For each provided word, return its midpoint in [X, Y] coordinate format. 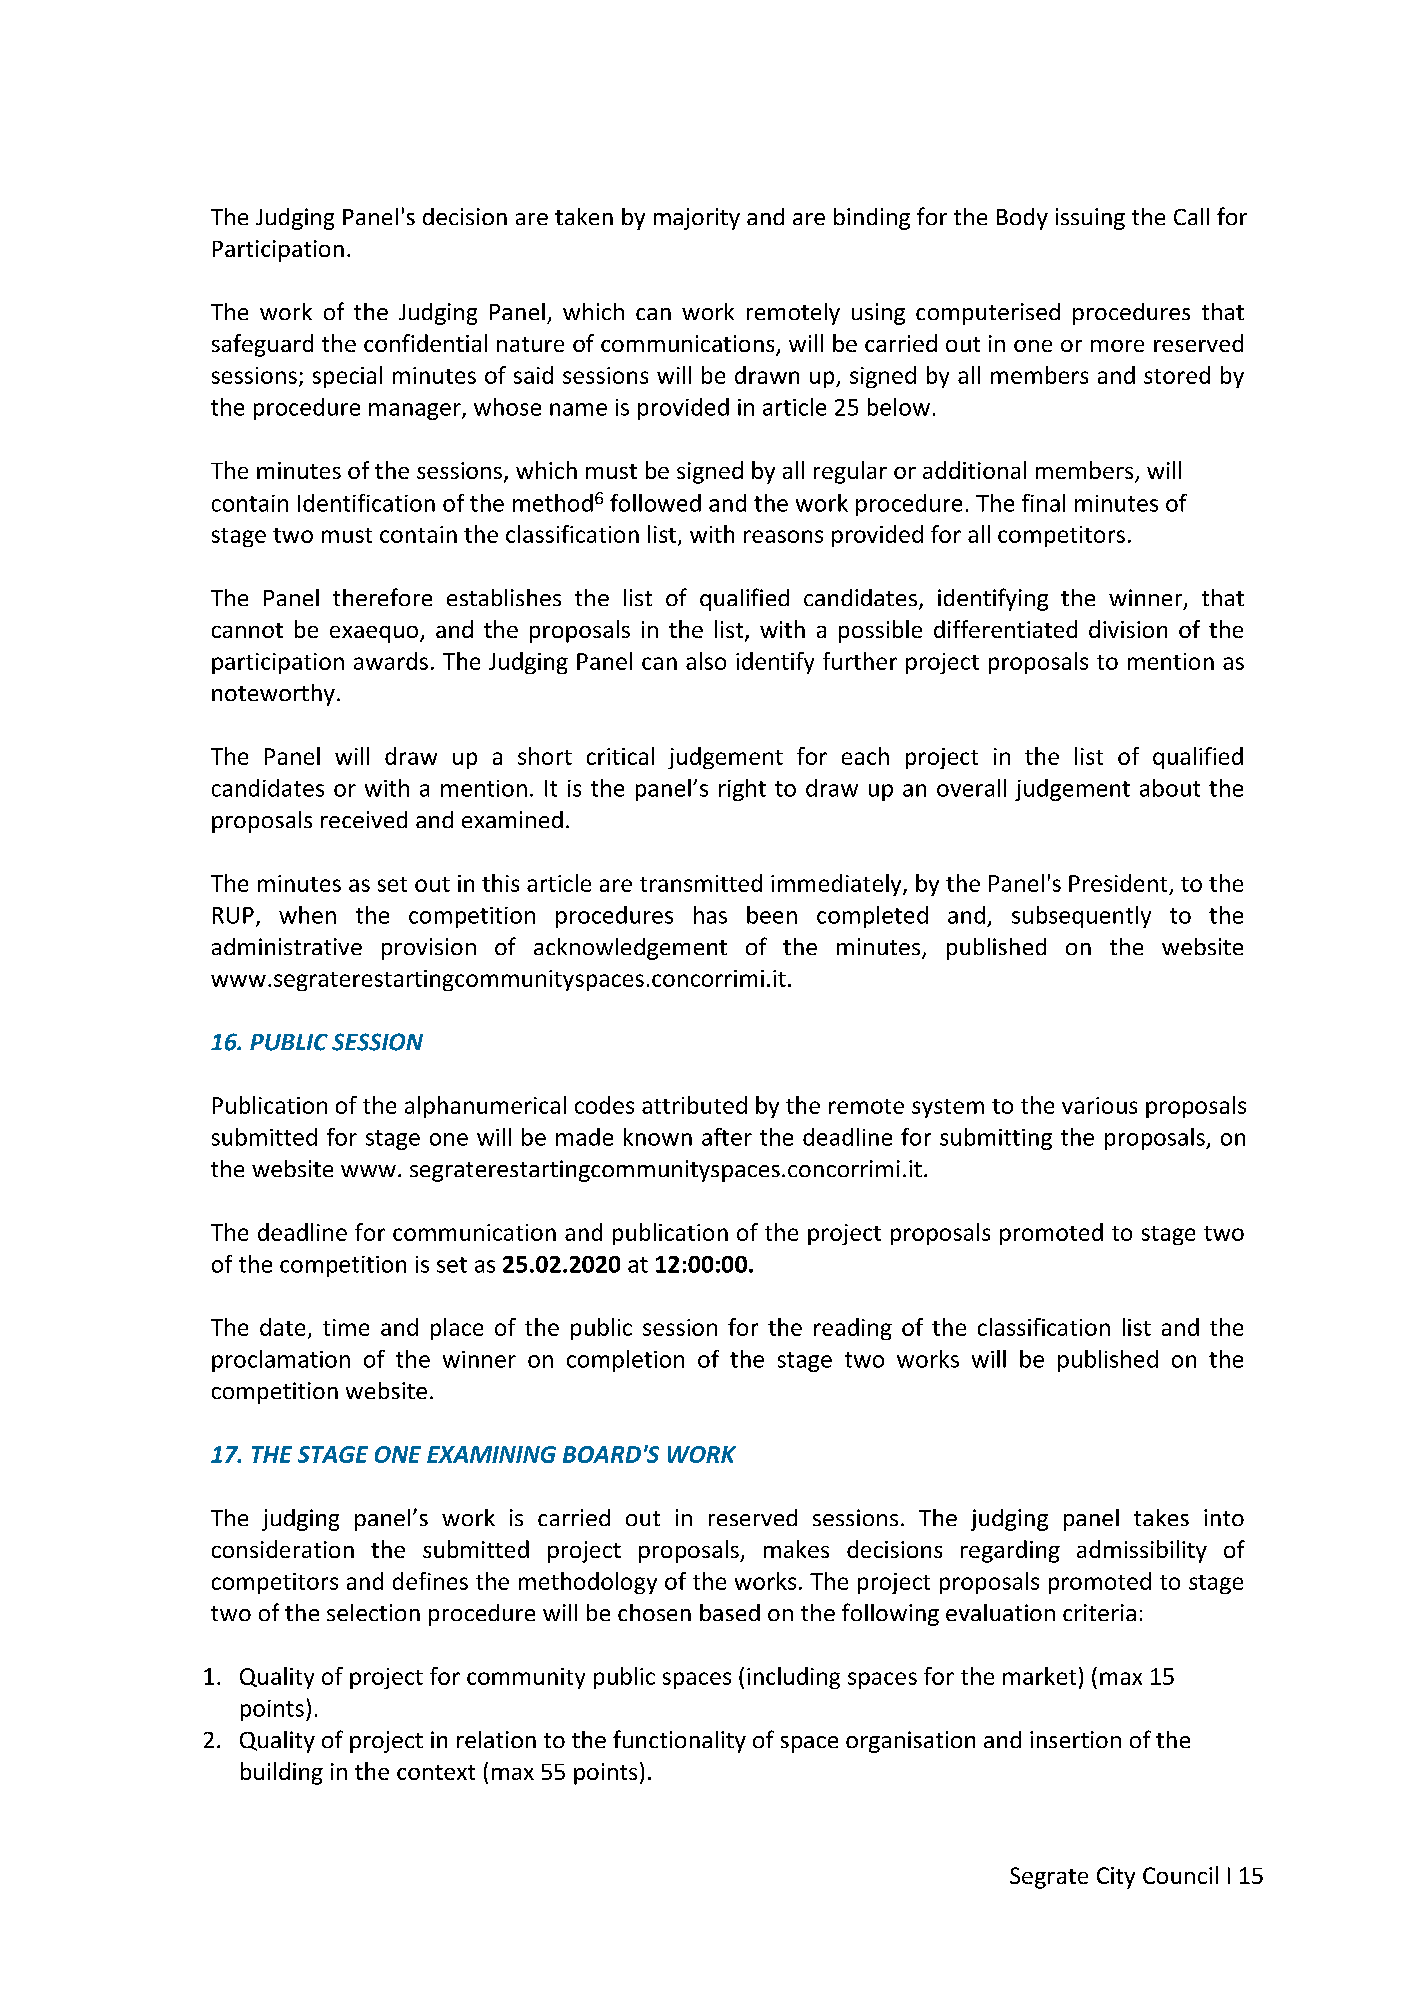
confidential [425, 343]
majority [697, 219]
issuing [1090, 219]
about [1170, 788]
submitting [996, 1139]
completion [625, 1361]
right [742, 790]
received [364, 819]
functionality [679, 1741]
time [346, 1327]
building [282, 1773]
